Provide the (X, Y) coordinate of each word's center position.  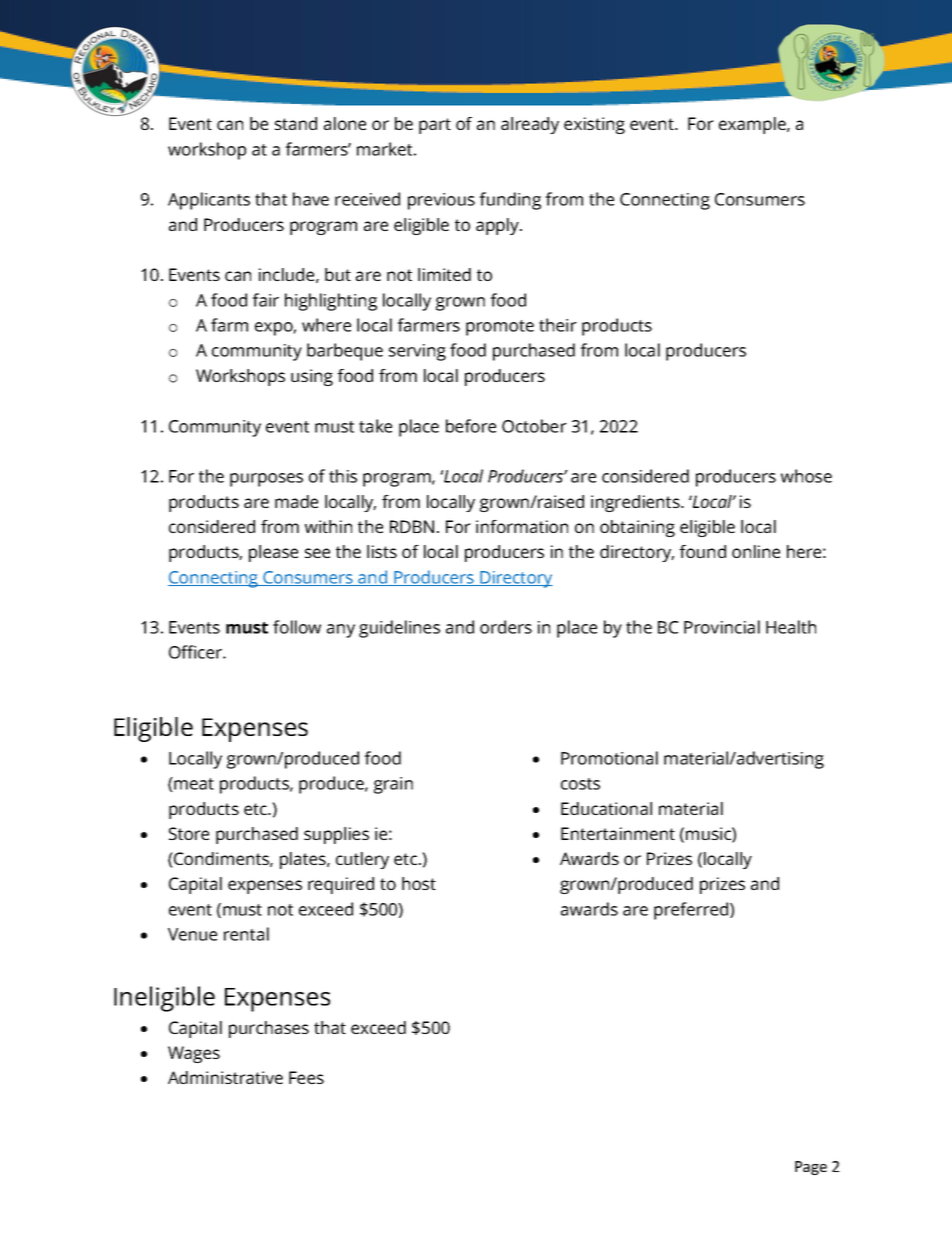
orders (506, 627)
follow (297, 627)
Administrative (225, 1077)
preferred (692, 911)
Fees (306, 1077)
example (753, 125)
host (419, 883)
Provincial (722, 627)
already (530, 125)
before (471, 426)
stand (296, 123)
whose (806, 476)
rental (246, 934)
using (312, 377)
